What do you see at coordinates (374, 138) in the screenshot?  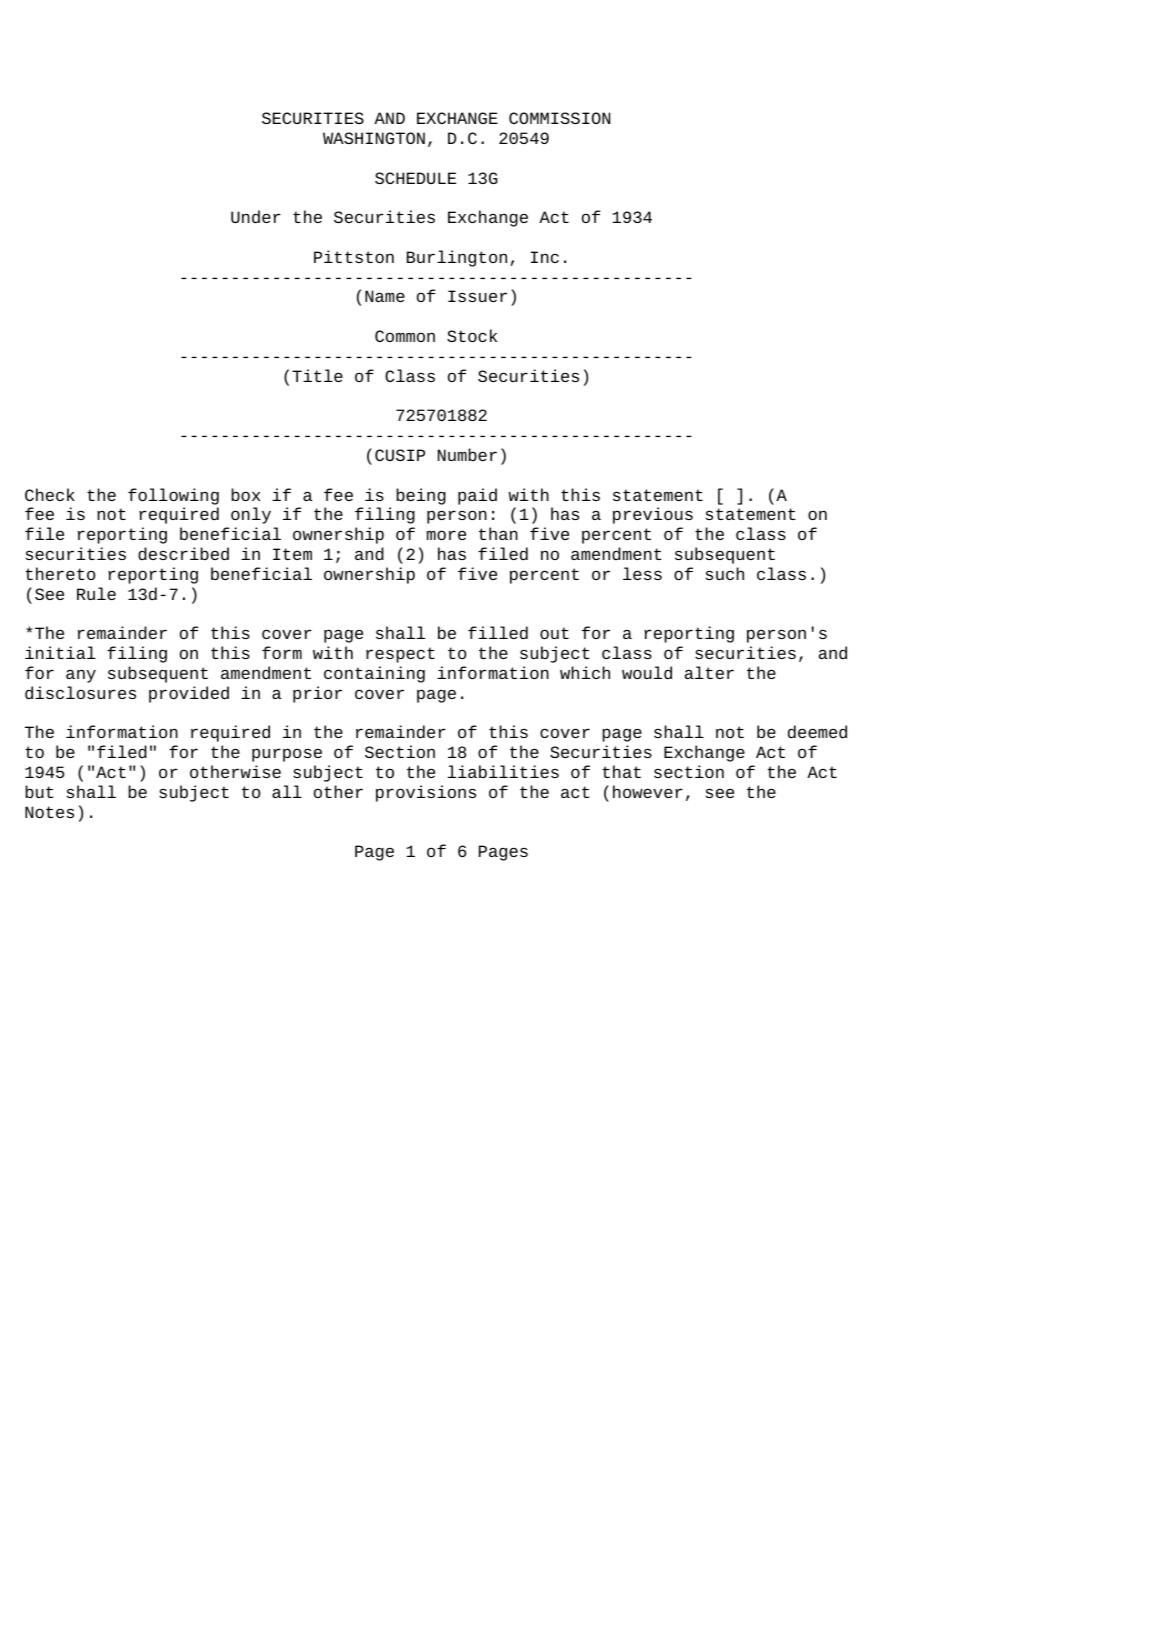 I see `WASHINGTON` at bounding box center [374, 138].
